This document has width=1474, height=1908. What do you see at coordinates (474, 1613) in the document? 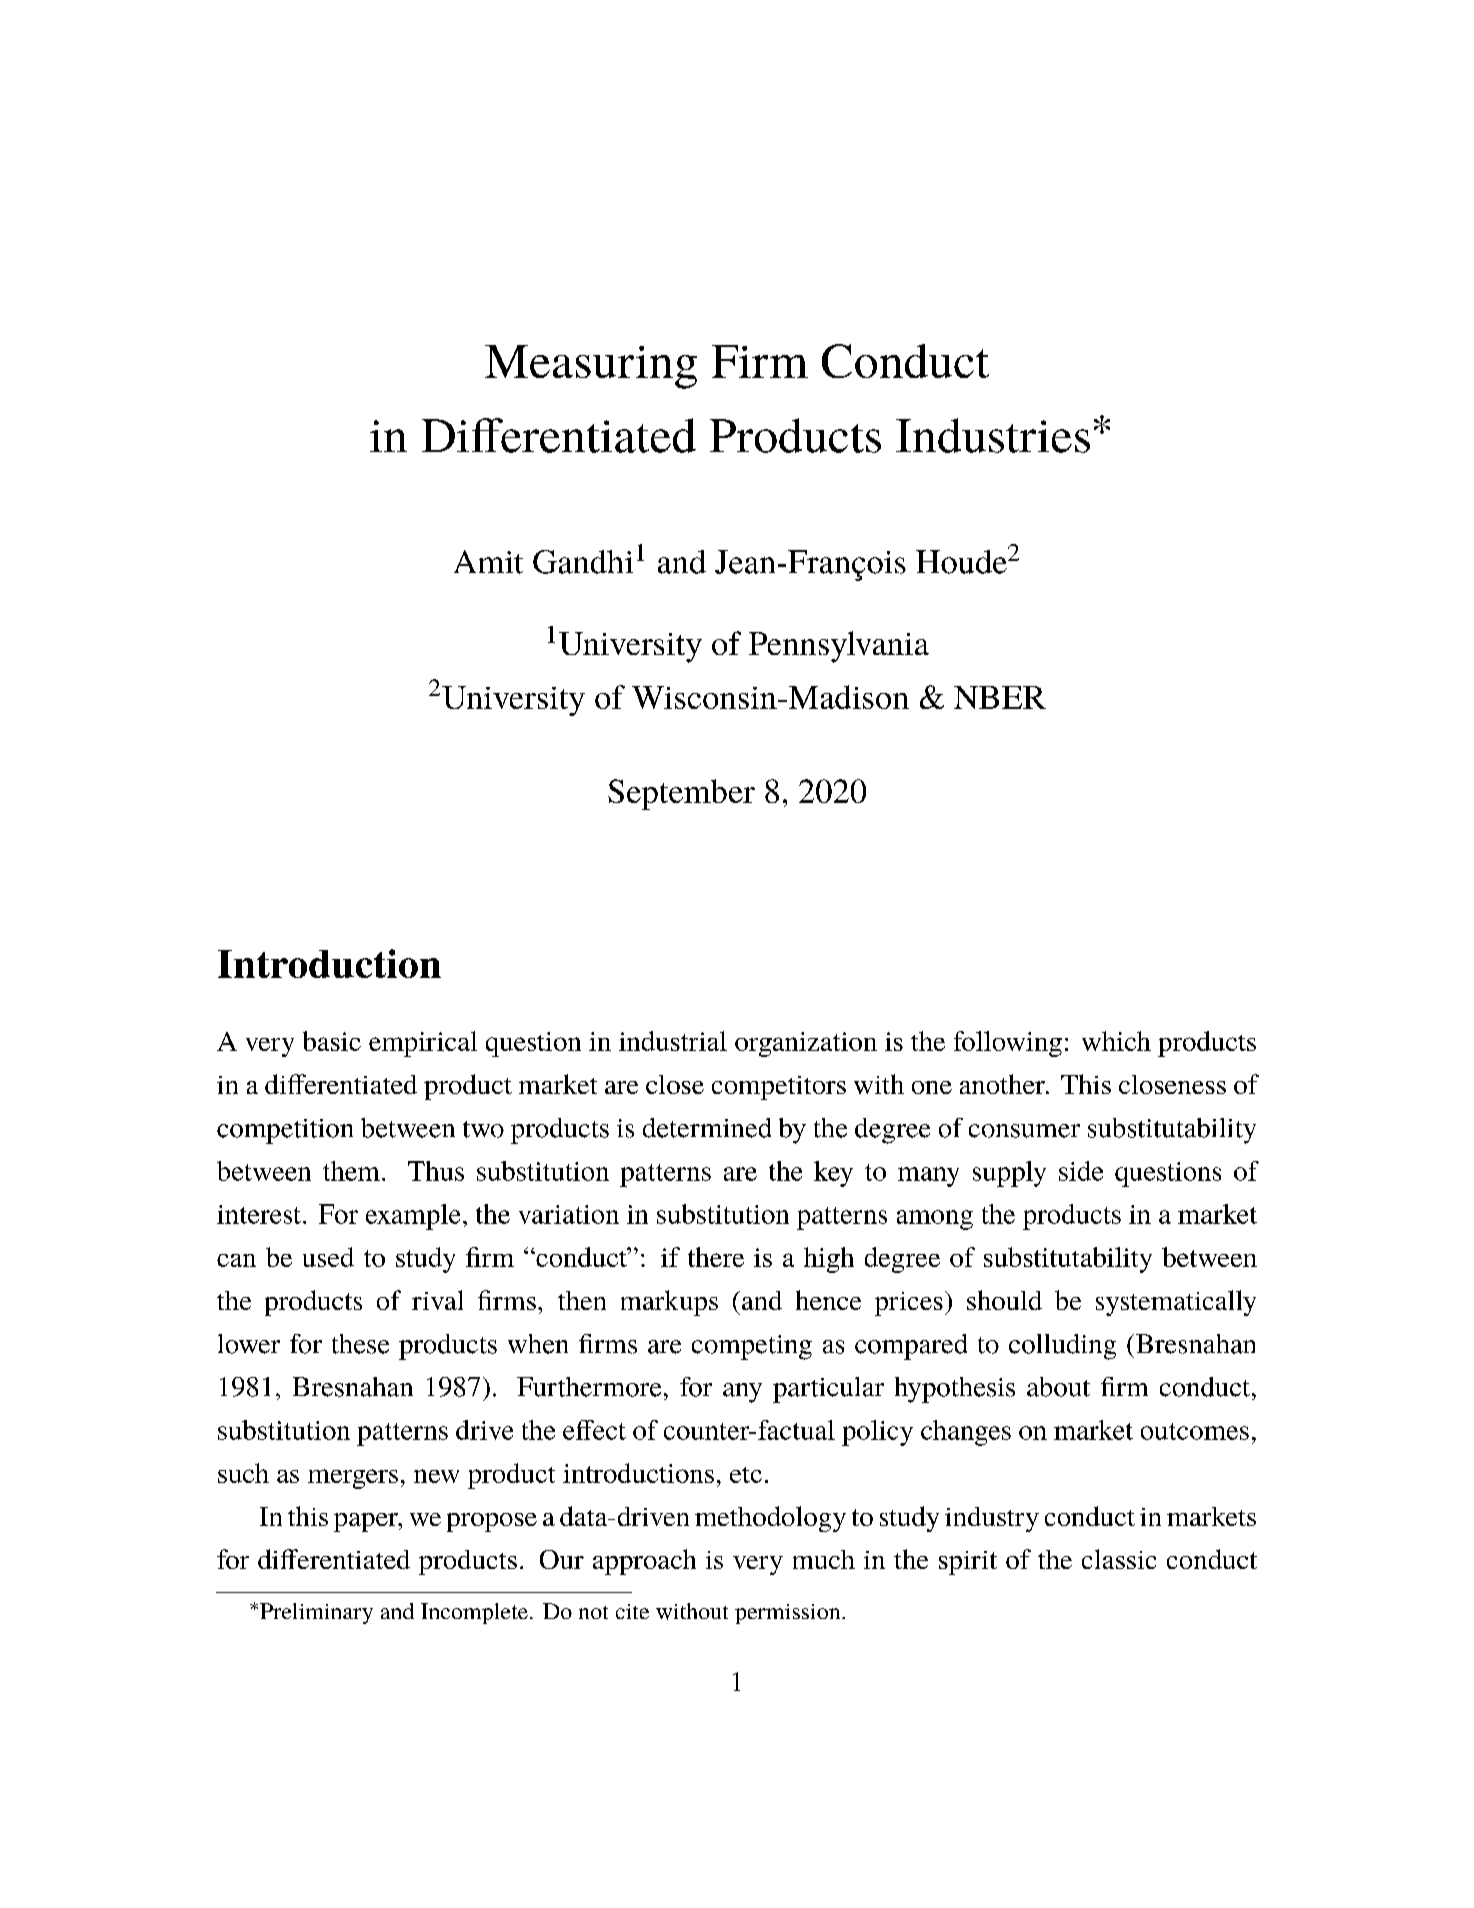
I see `Incomplete` at bounding box center [474, 1613].
